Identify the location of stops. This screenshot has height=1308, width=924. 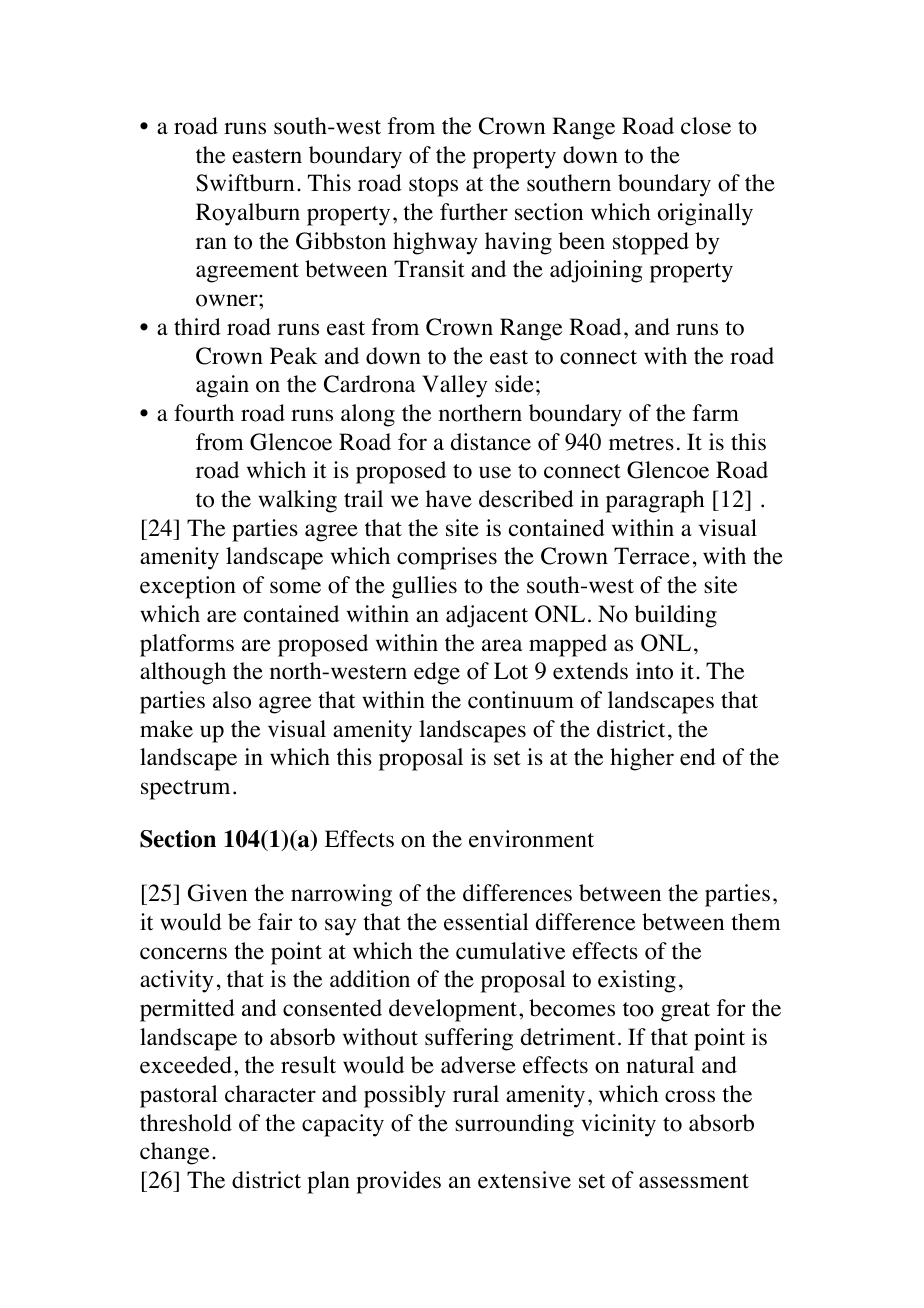
(433, 187).
